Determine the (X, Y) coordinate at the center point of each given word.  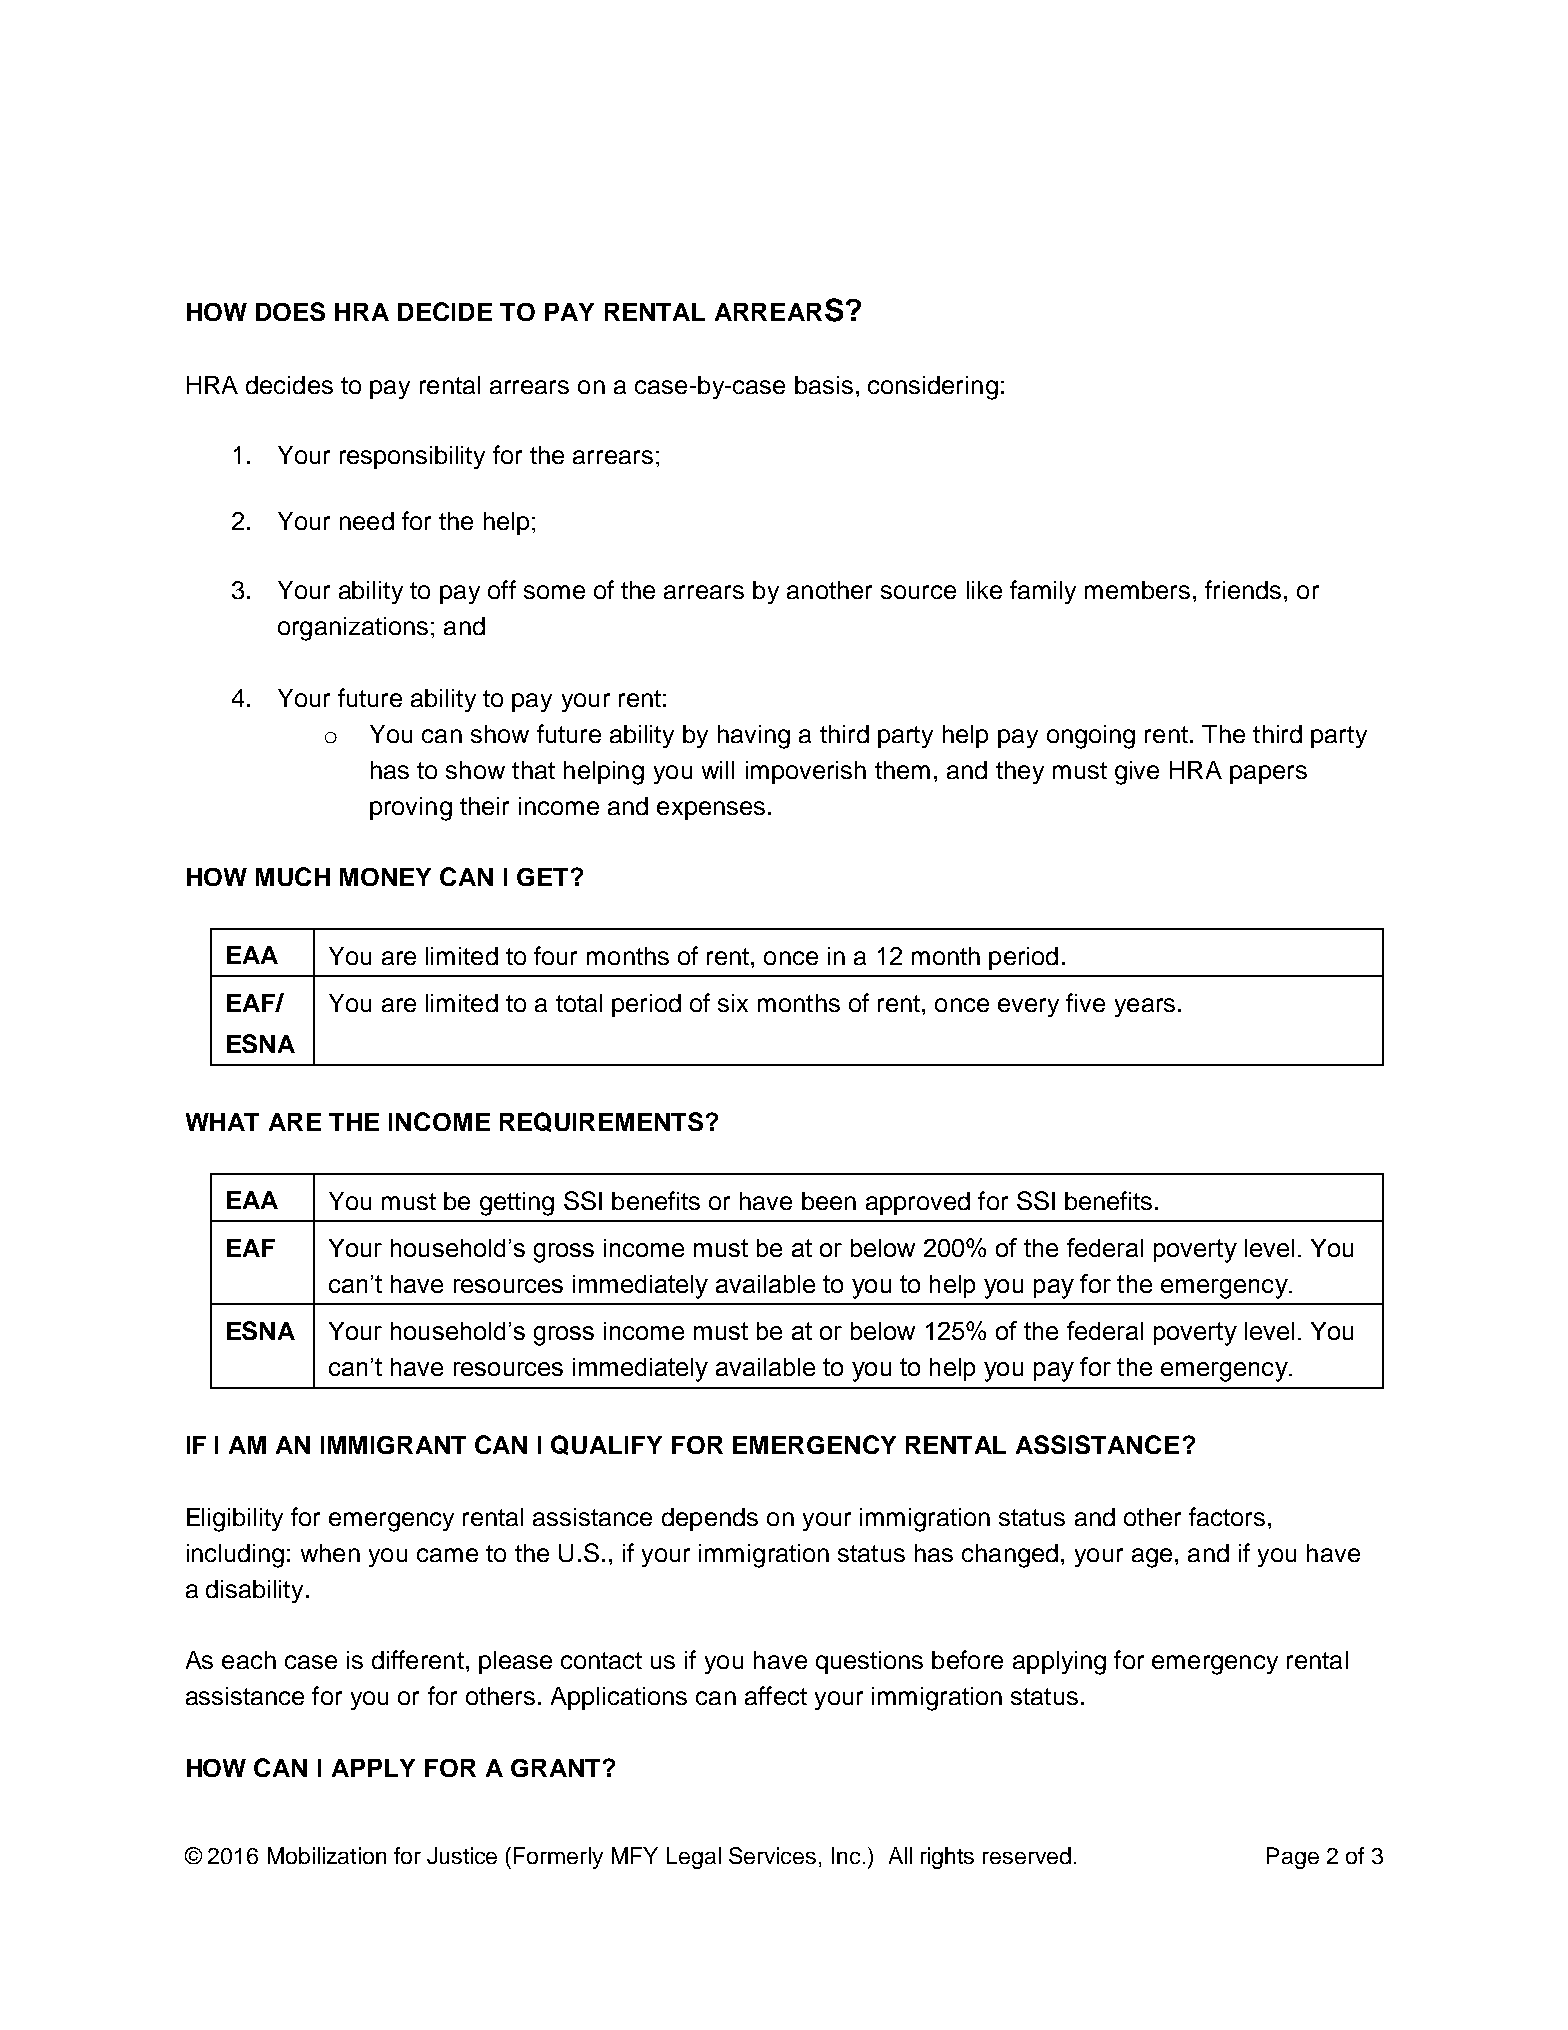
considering (933, 388)
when (330, 1553)
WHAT (222, 1122)
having (754, 737)
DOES (290, 311)
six (733, 1003)
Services (772, 1855)
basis (824, 385)
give (1137, 773)
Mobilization (327, 1855)
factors (1227, 1516)
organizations (353, 629)
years (1145, 1007)
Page (1293, 1858)
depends (710, 1519)
